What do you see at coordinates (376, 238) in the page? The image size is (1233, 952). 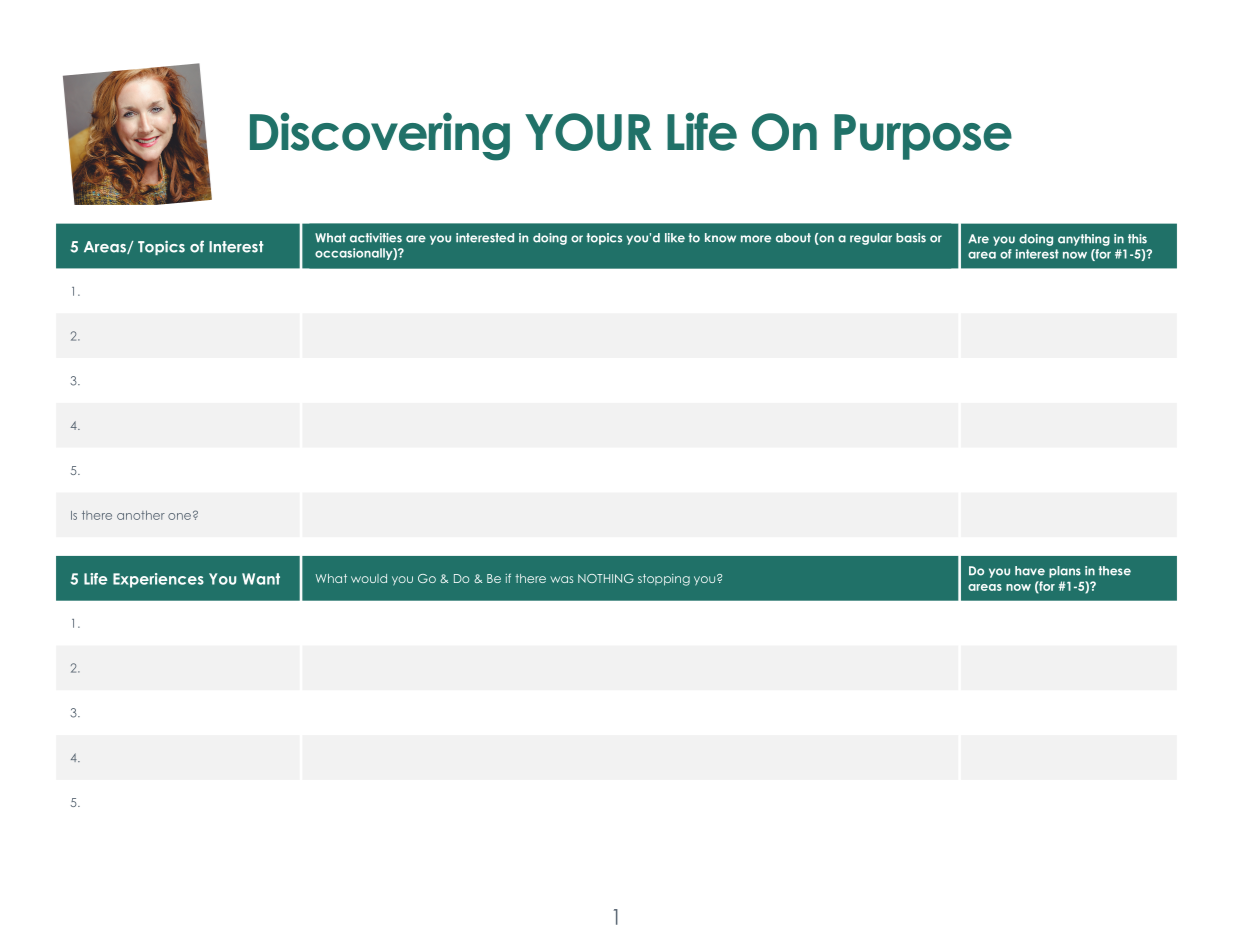 I see `activities` at bounding box center [376, 238].
